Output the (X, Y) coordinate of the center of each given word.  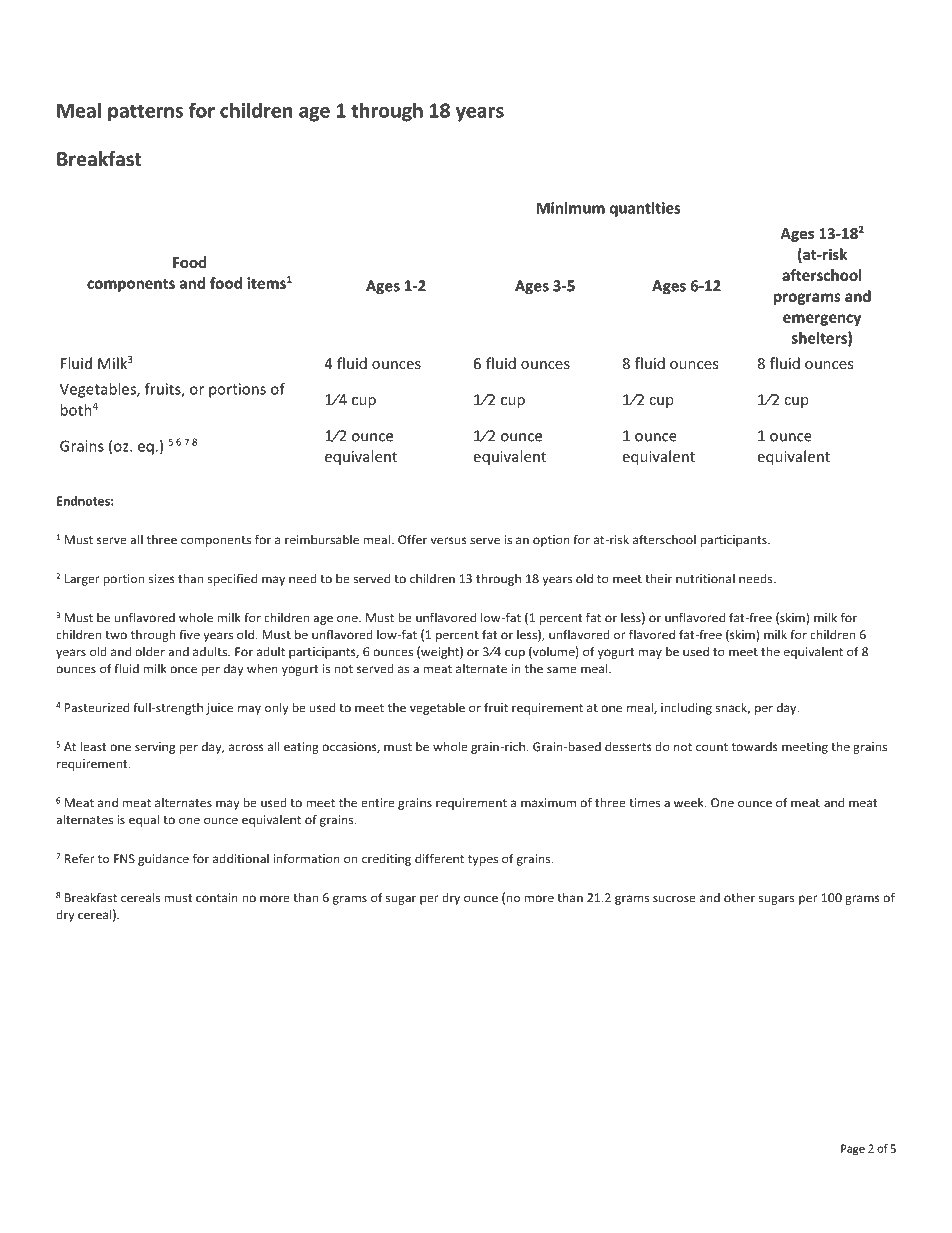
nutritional (705, 579)
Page (853, 1149)
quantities (645, 209)
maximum (548, 803)
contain (217, 898)
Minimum (571, 208)
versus (449, 541)
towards (755, 747)
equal (144, 820)
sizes (162, 579)
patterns (145, 113)
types (483, 860)
